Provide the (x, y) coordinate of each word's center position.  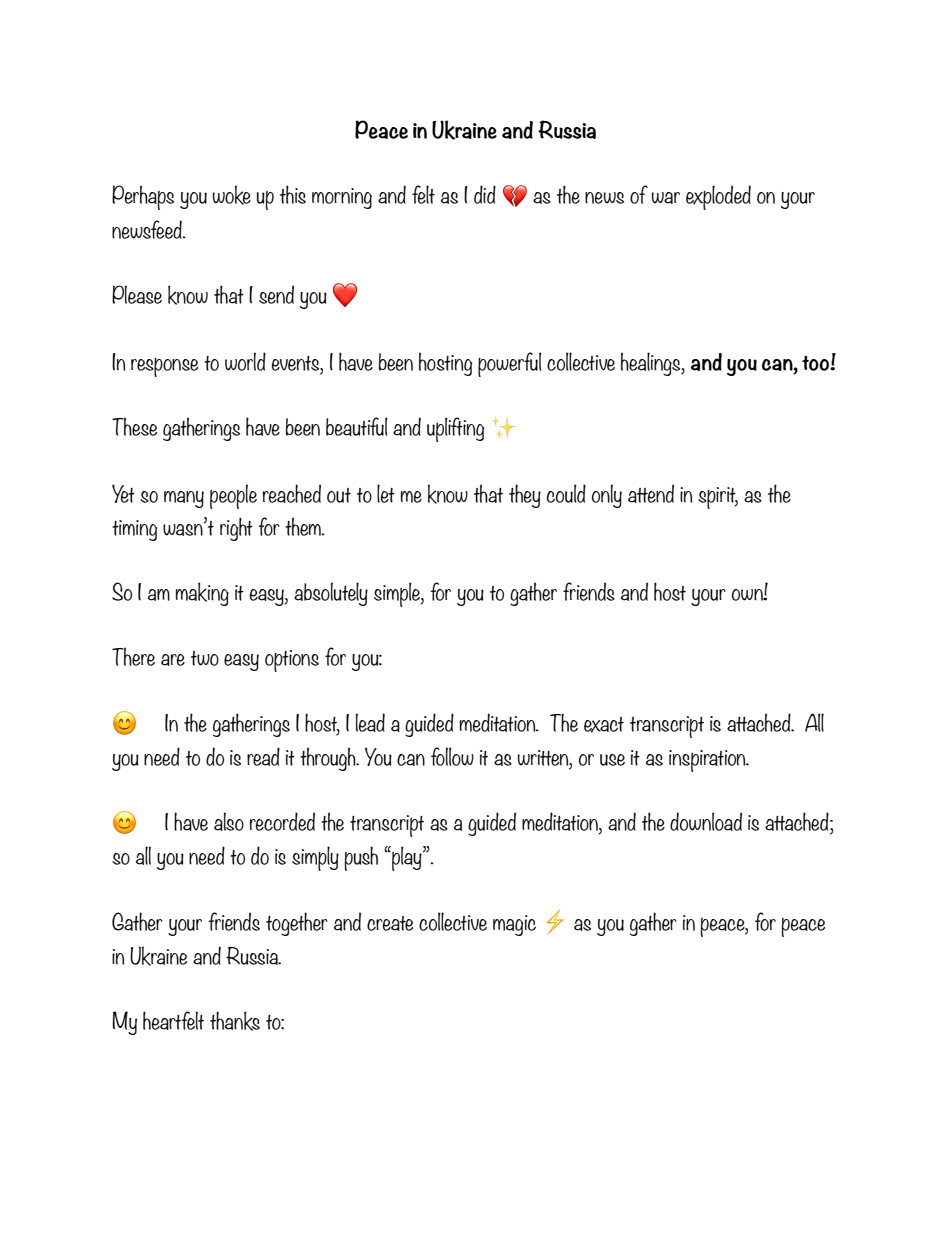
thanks (235, 1021)
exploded (718, 197)
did (485, 194)
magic (514, 925)
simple (398, 594)
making (202, 594)
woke (232, 195)
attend (651, 493)
